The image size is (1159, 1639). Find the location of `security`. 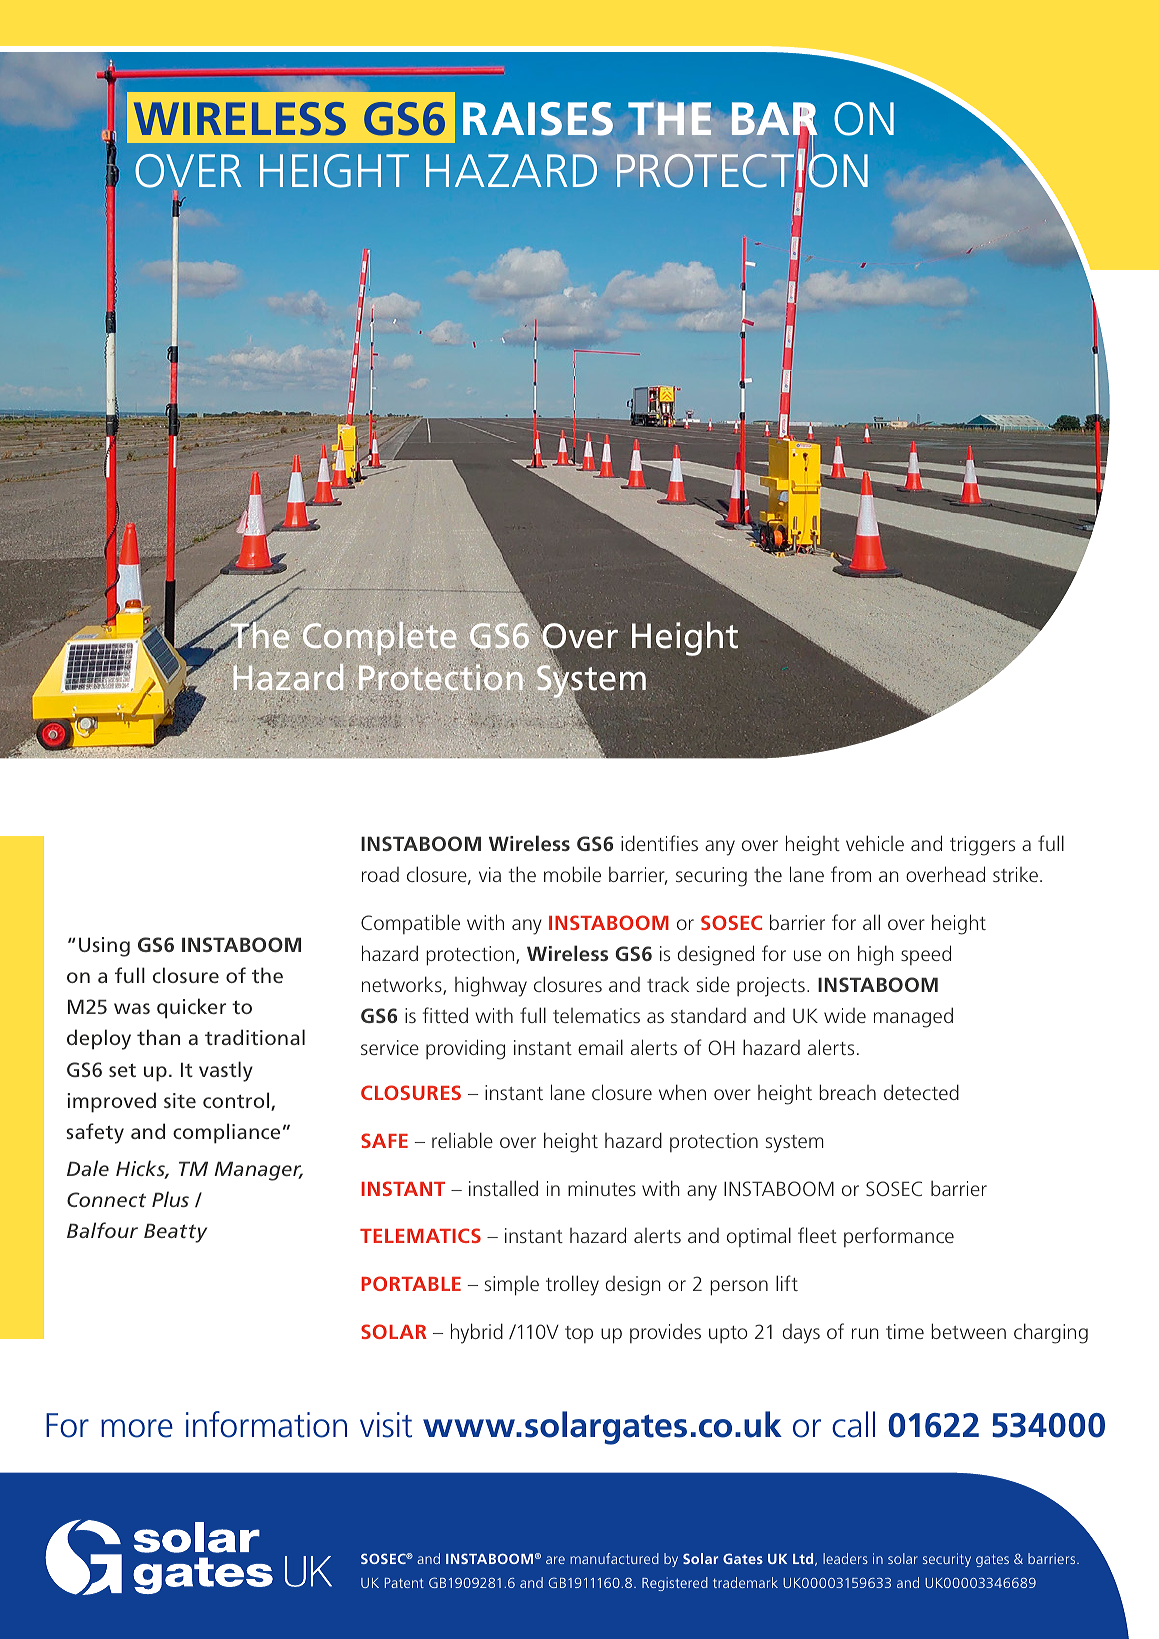

security is located at coordinates (947, 1560).
